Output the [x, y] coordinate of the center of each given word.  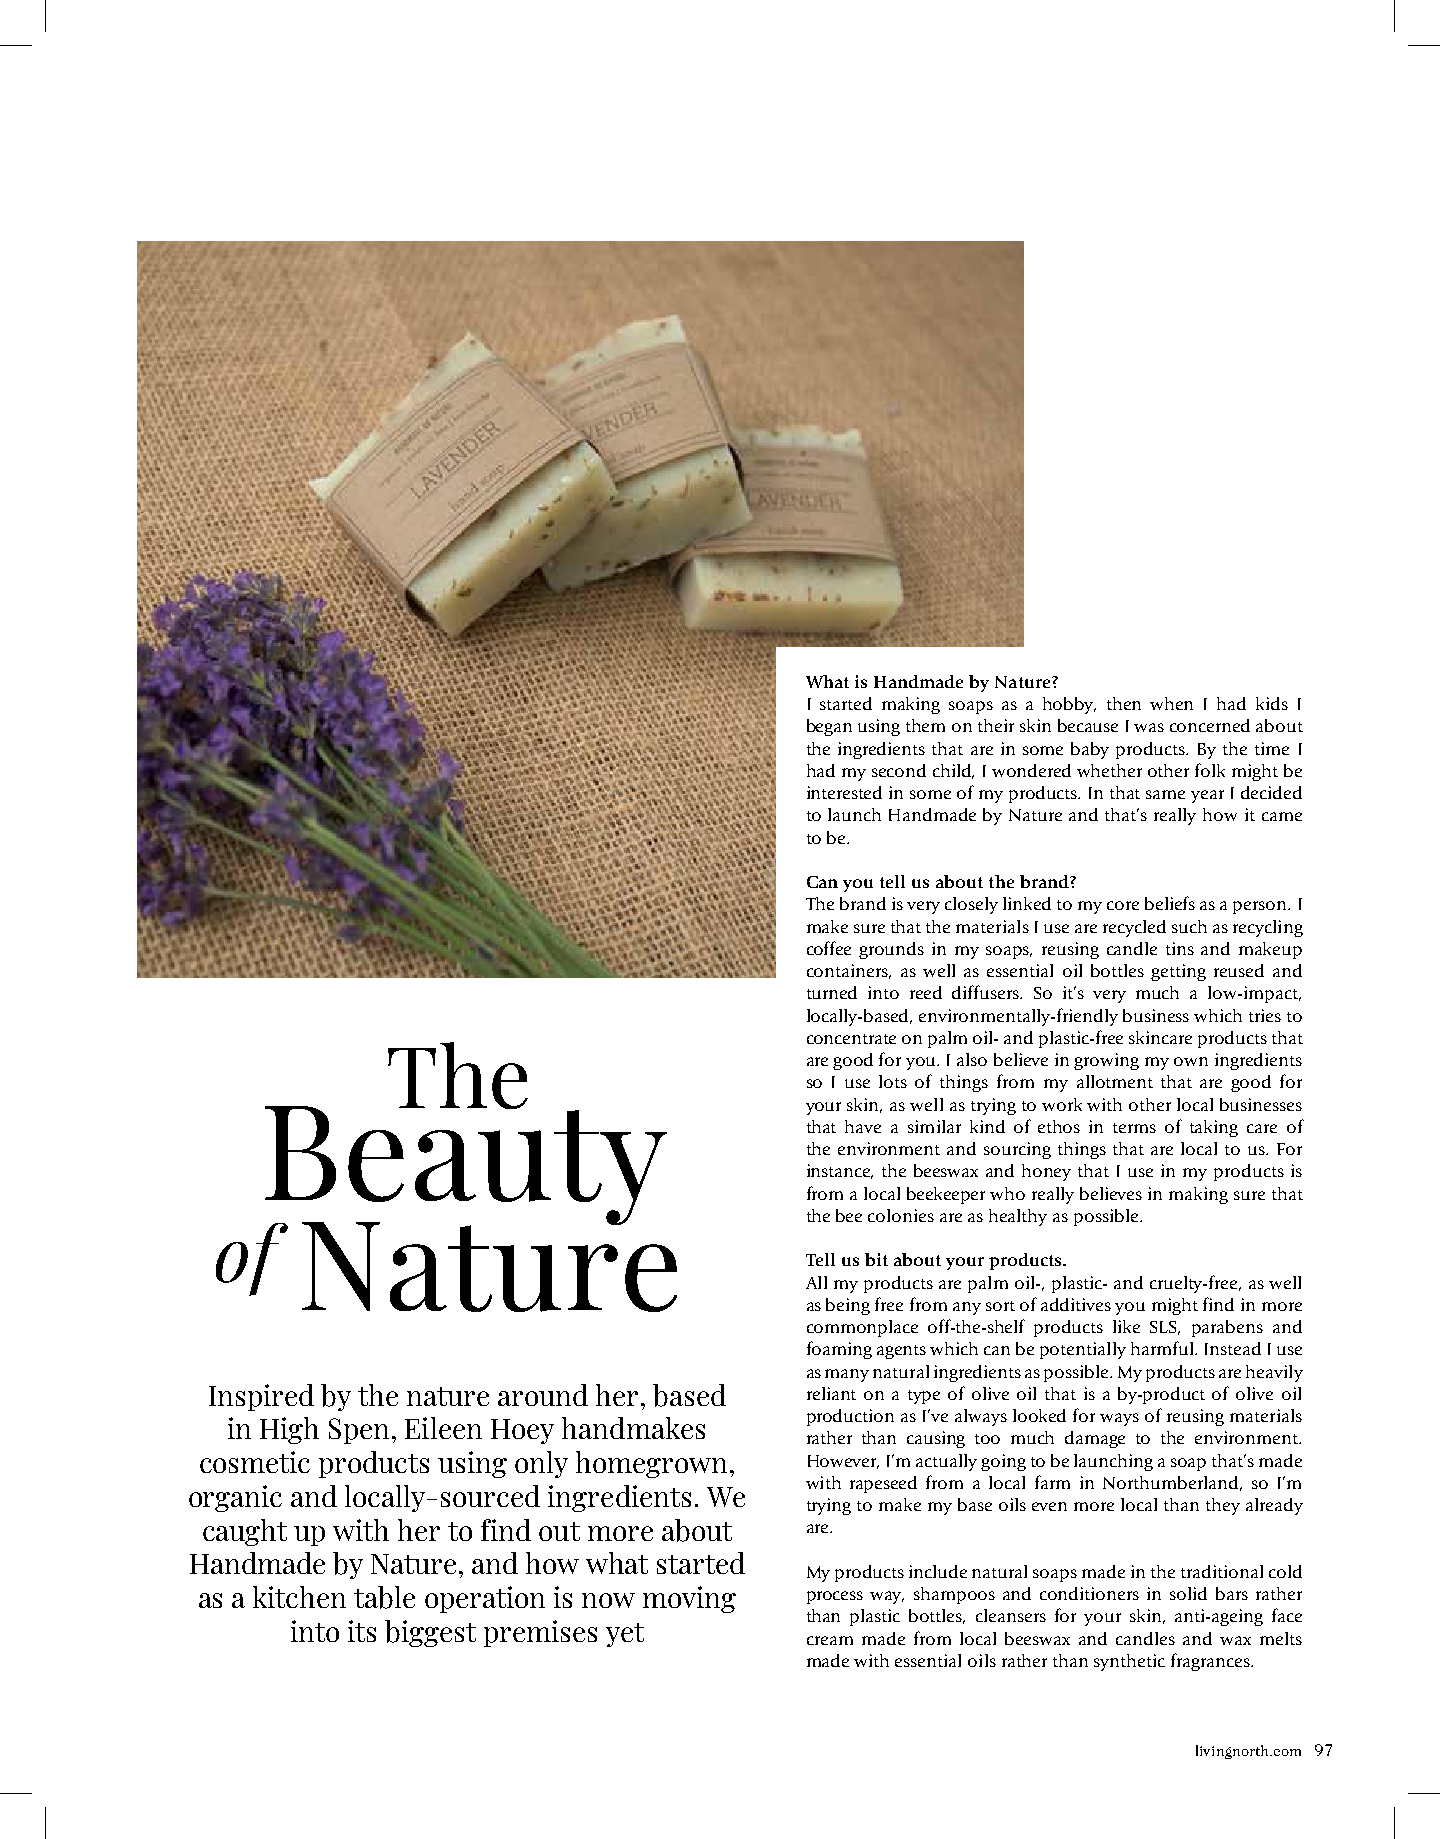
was [1149, 727]
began [829, 727]
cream [830, 1640]
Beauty [466, 1165]
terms [1134, 1128]
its [362, 1631]
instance [840, 1171]
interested [844, 792]
